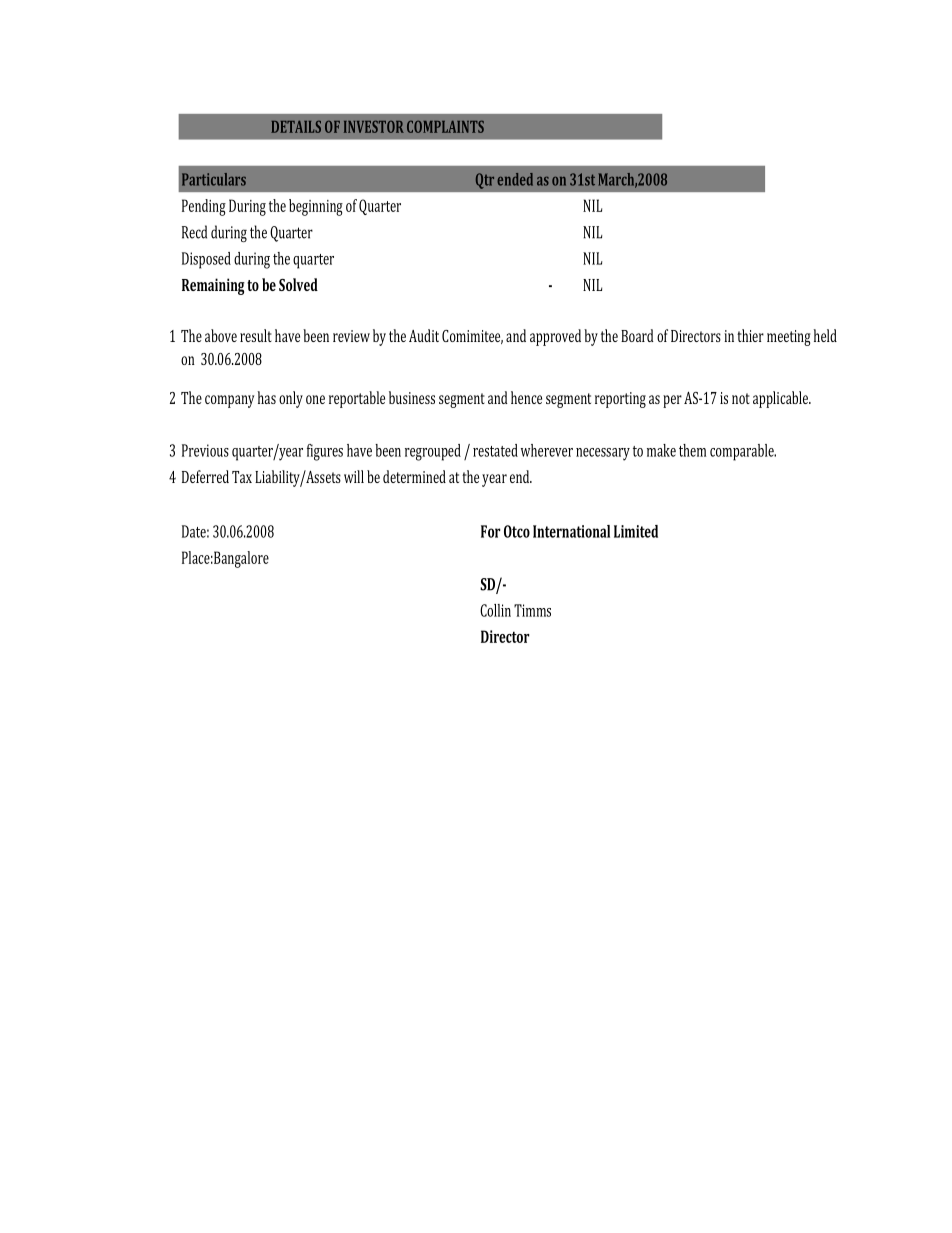 This screenshot has width=952, height=1233. I want to click on thier, so click(750, 335).
